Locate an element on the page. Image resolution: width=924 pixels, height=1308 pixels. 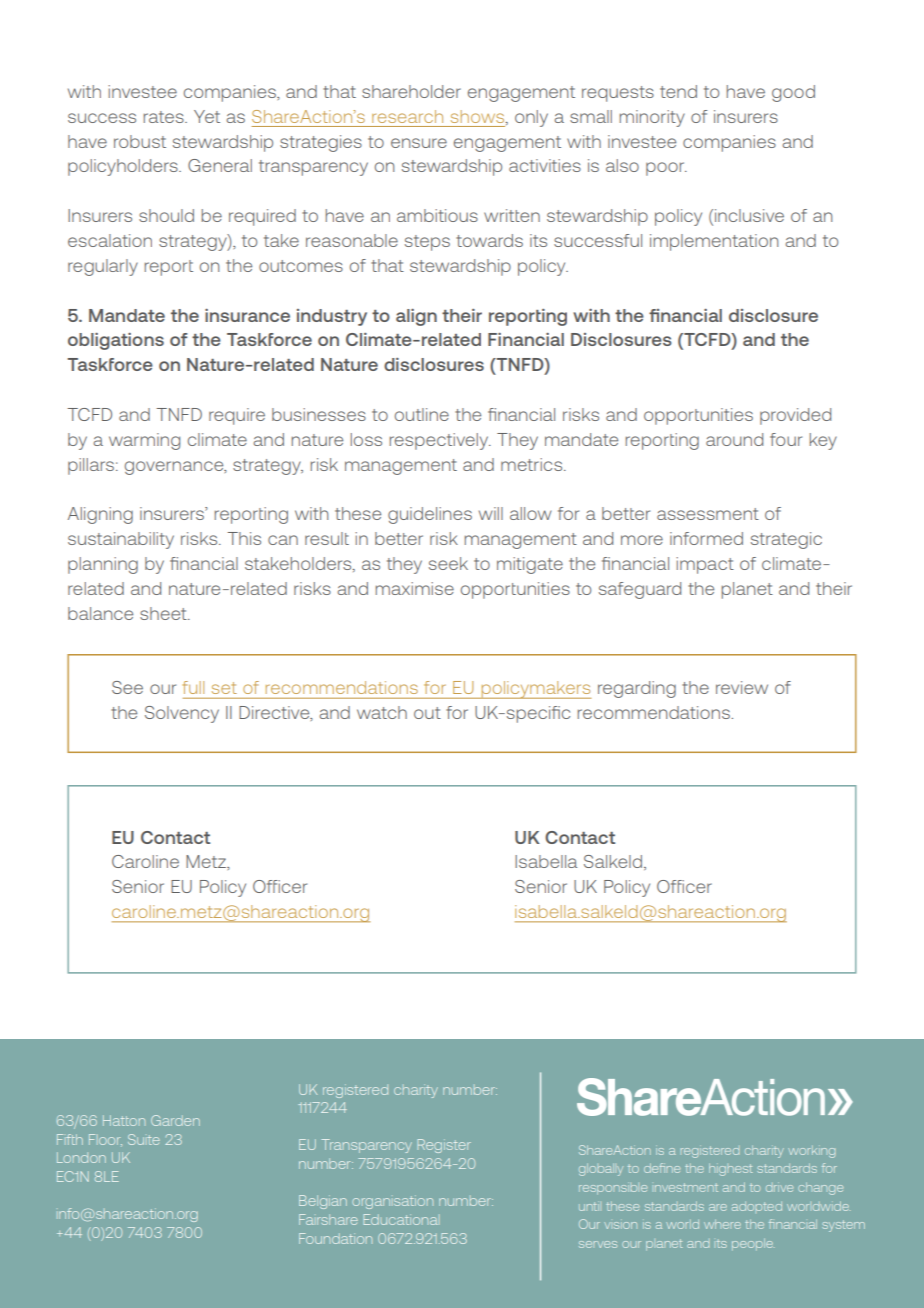
full is located at coordinates (193, 687).
